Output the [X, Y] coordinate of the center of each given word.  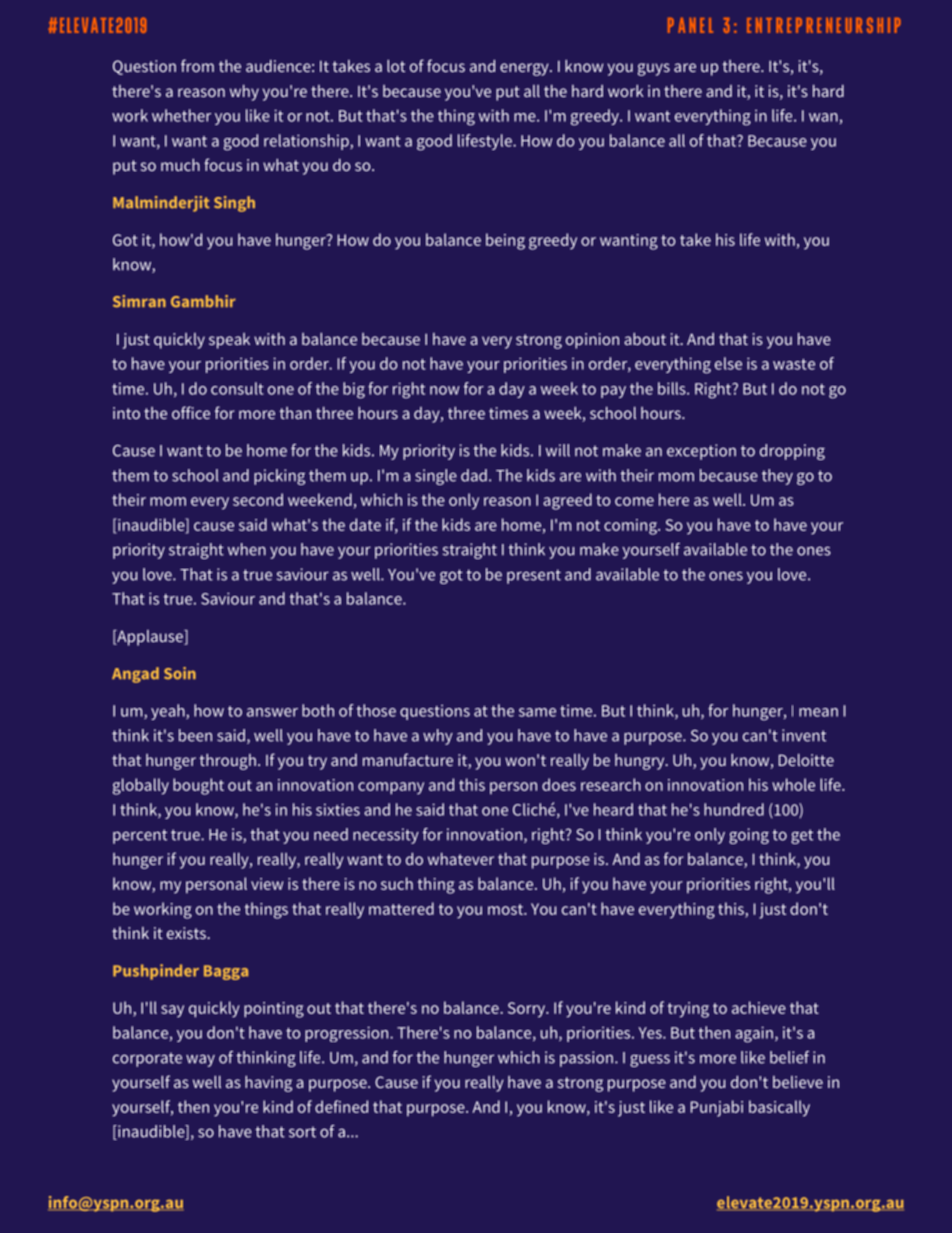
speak [229, 341]
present [534, 576]
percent [140, 836]
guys [654, 69]
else [728, 363]
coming [631, 527]
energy [525, 69]
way [200, 1060]
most [507, 909]
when [247, 549]
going [749, 836]
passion [586, 1059]
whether [181, 115]
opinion [592, 341]
